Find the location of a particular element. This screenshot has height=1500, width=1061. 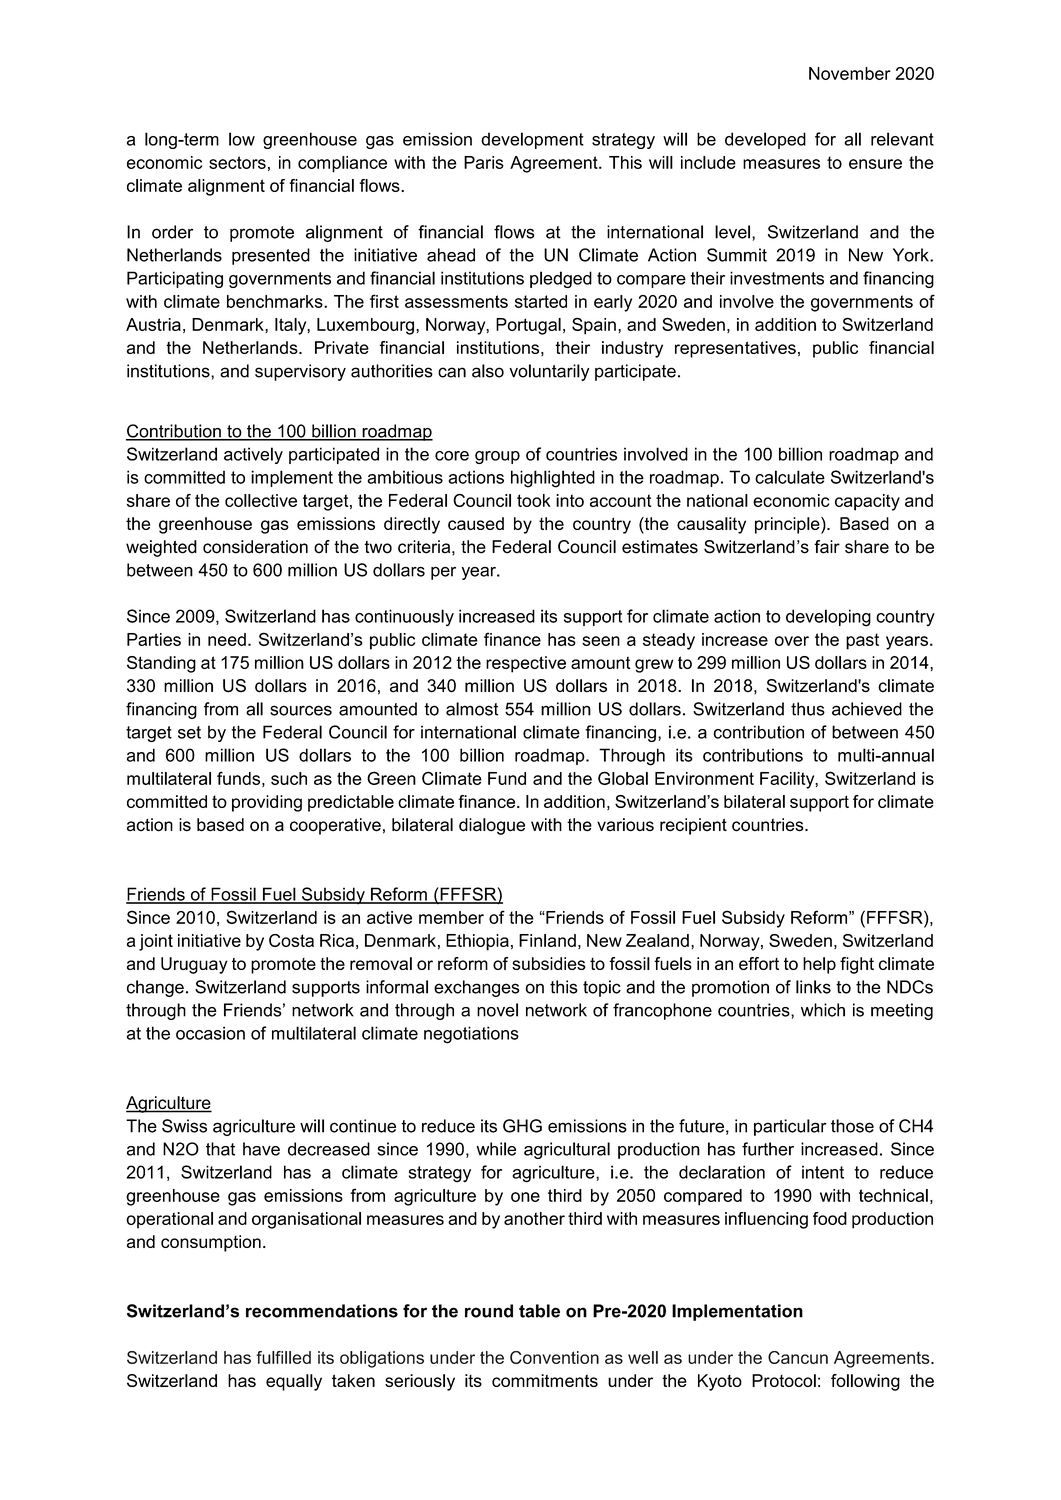

Cancun is located at coordinates (798, 1357).
